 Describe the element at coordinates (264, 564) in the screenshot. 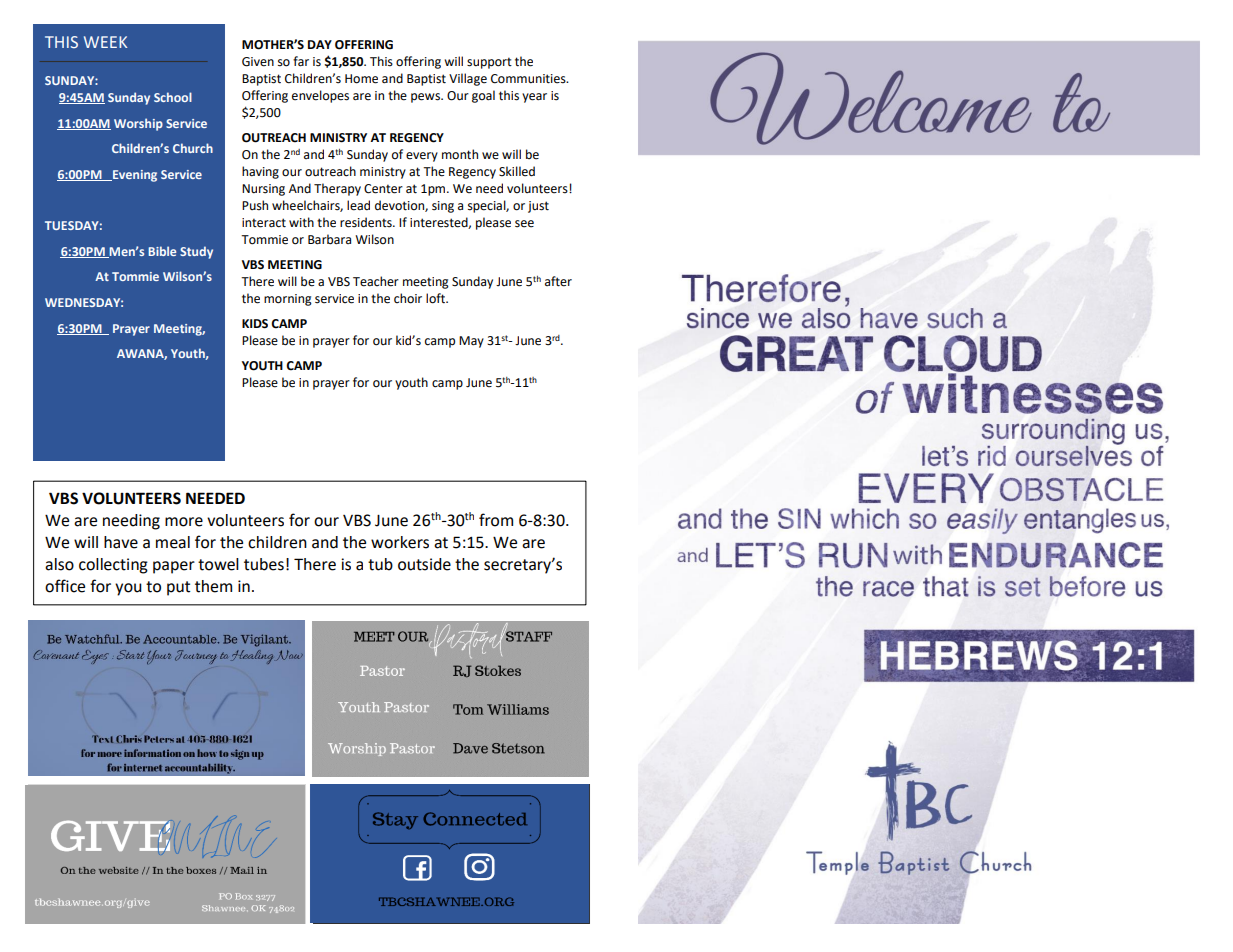

I see `tubes` at that location.
